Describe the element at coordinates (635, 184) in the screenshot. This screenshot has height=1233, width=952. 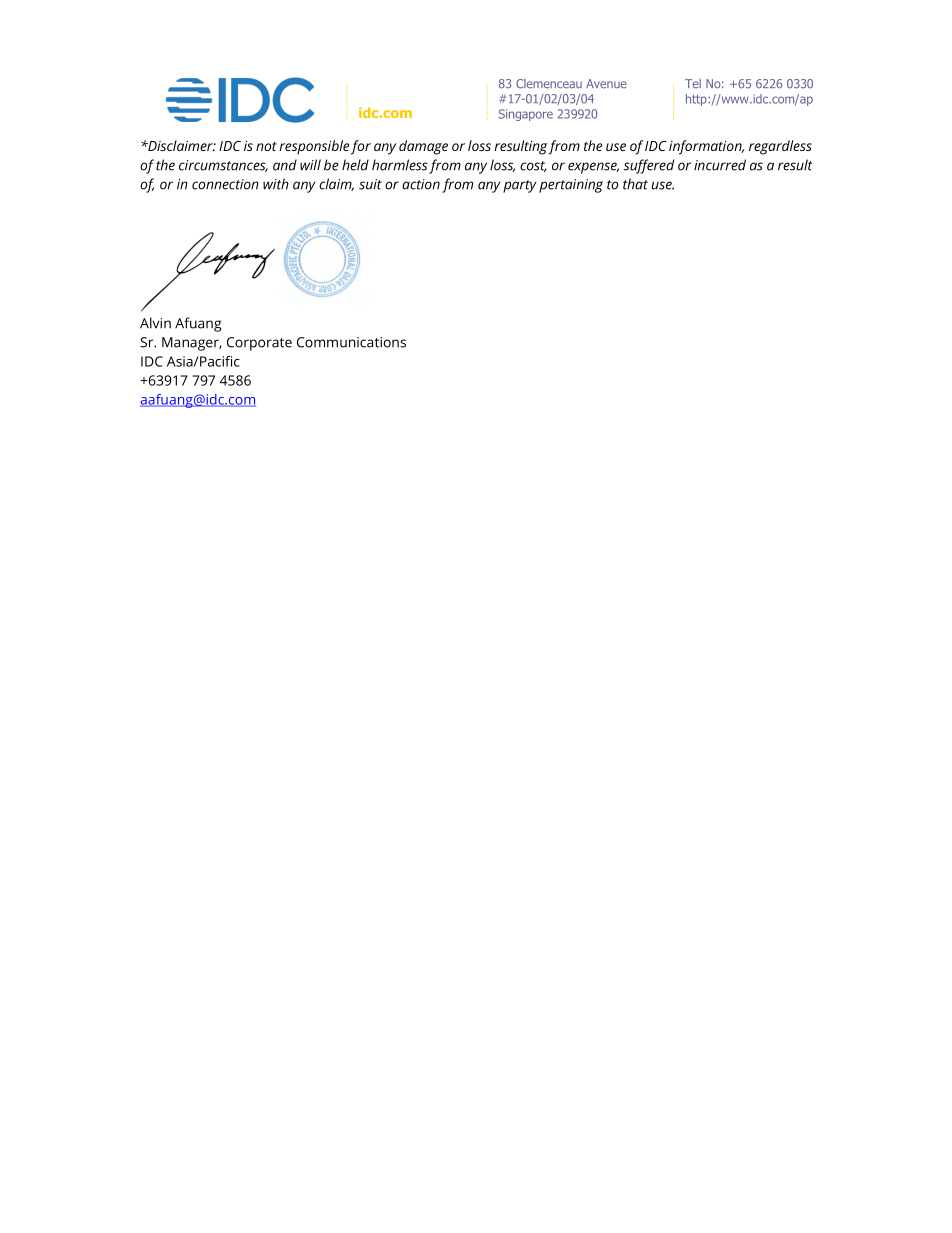
I see `that` at that location.
